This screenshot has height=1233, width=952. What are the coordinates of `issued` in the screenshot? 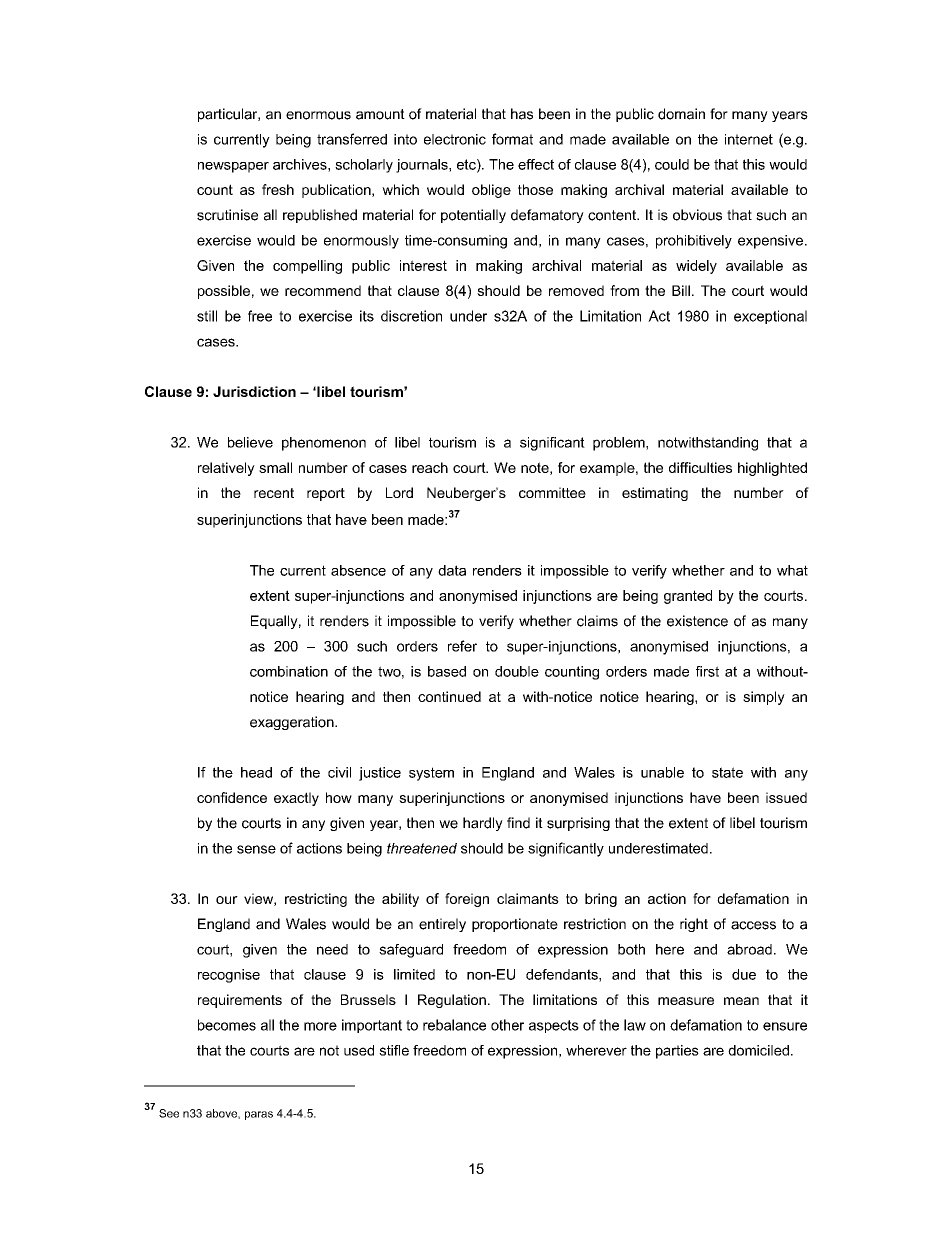 It's located at (786, 797).
